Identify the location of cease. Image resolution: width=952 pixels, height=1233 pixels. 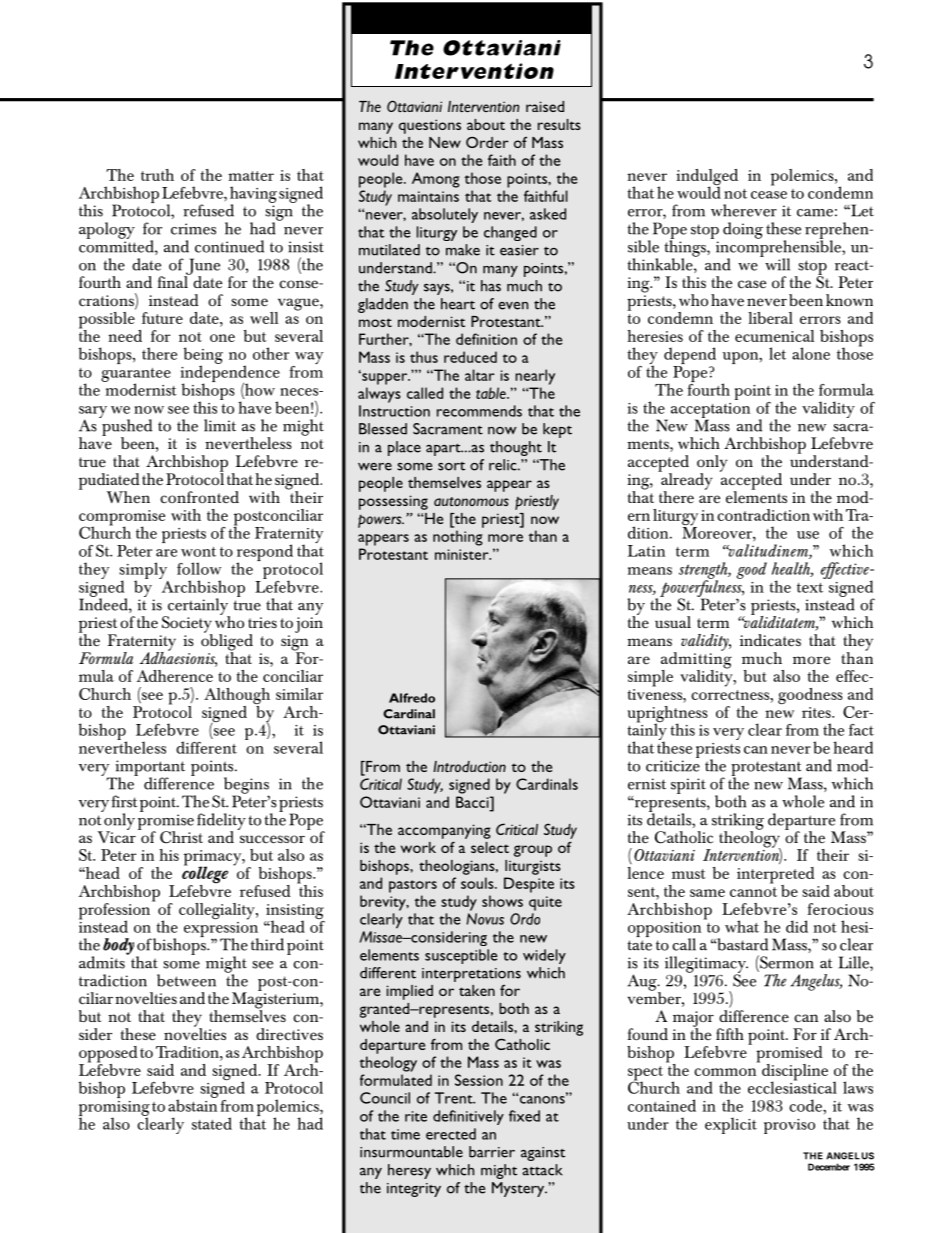
(769, 195).
